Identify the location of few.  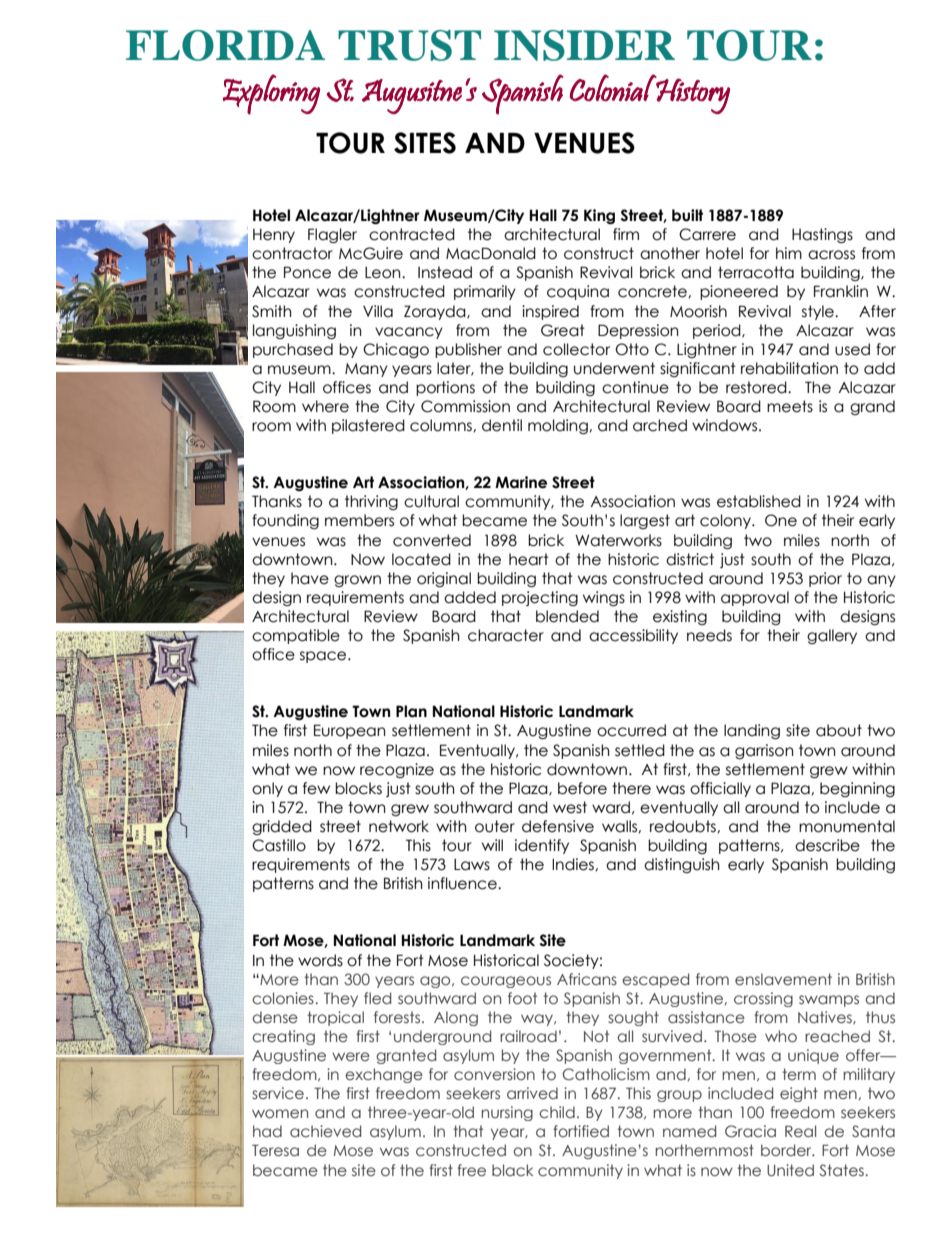
(316, 788).
